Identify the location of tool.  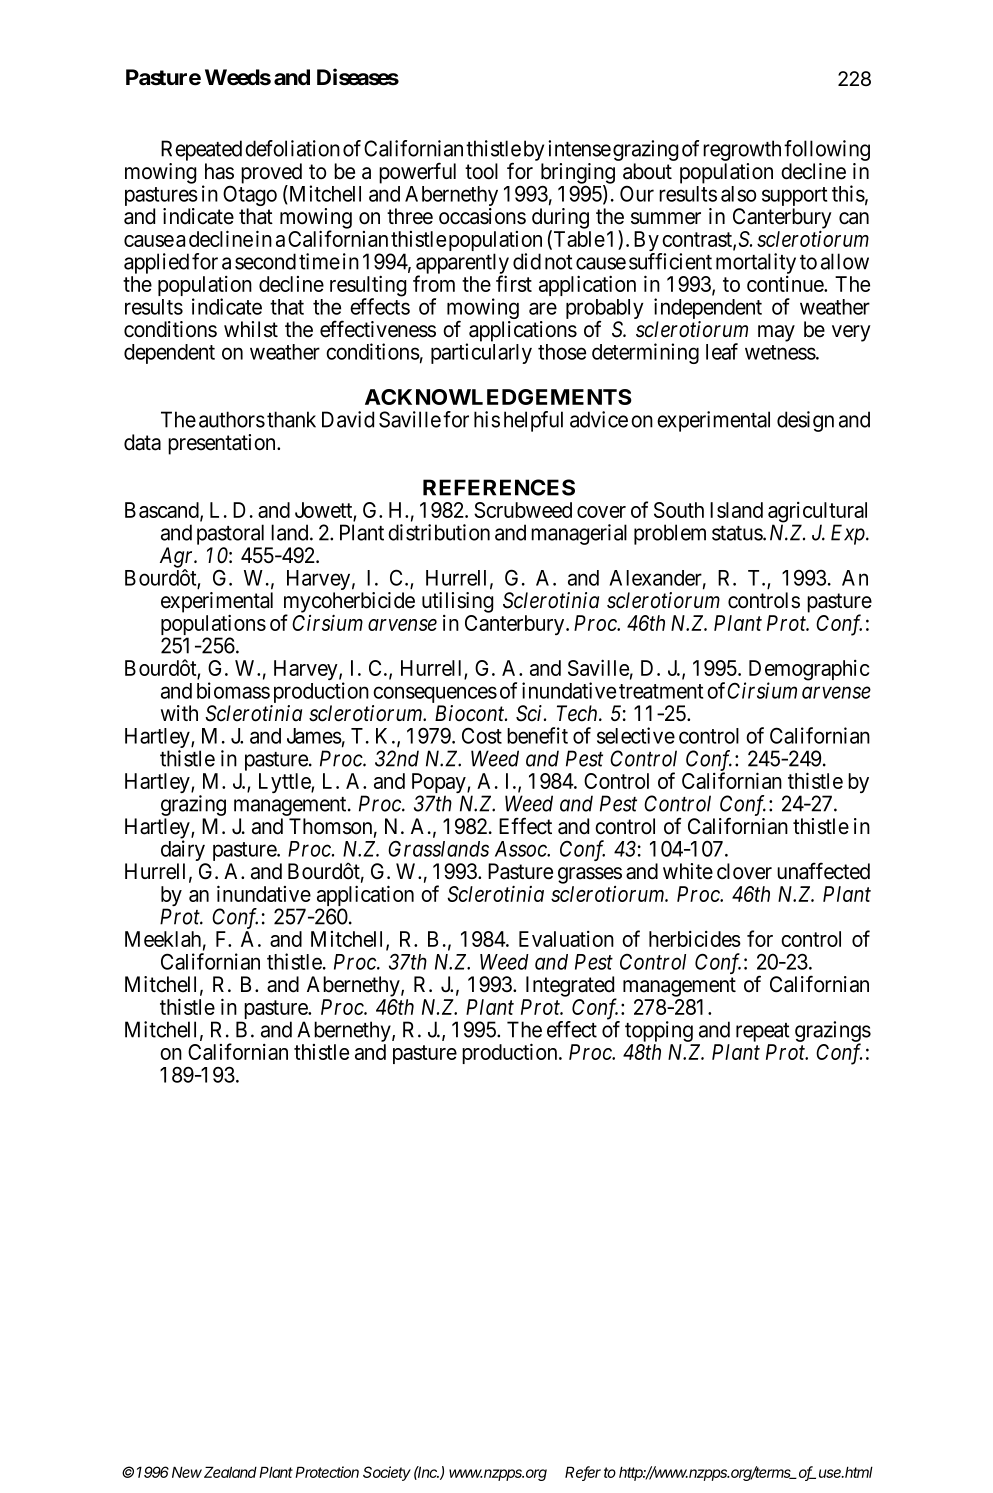
(481, 171).
